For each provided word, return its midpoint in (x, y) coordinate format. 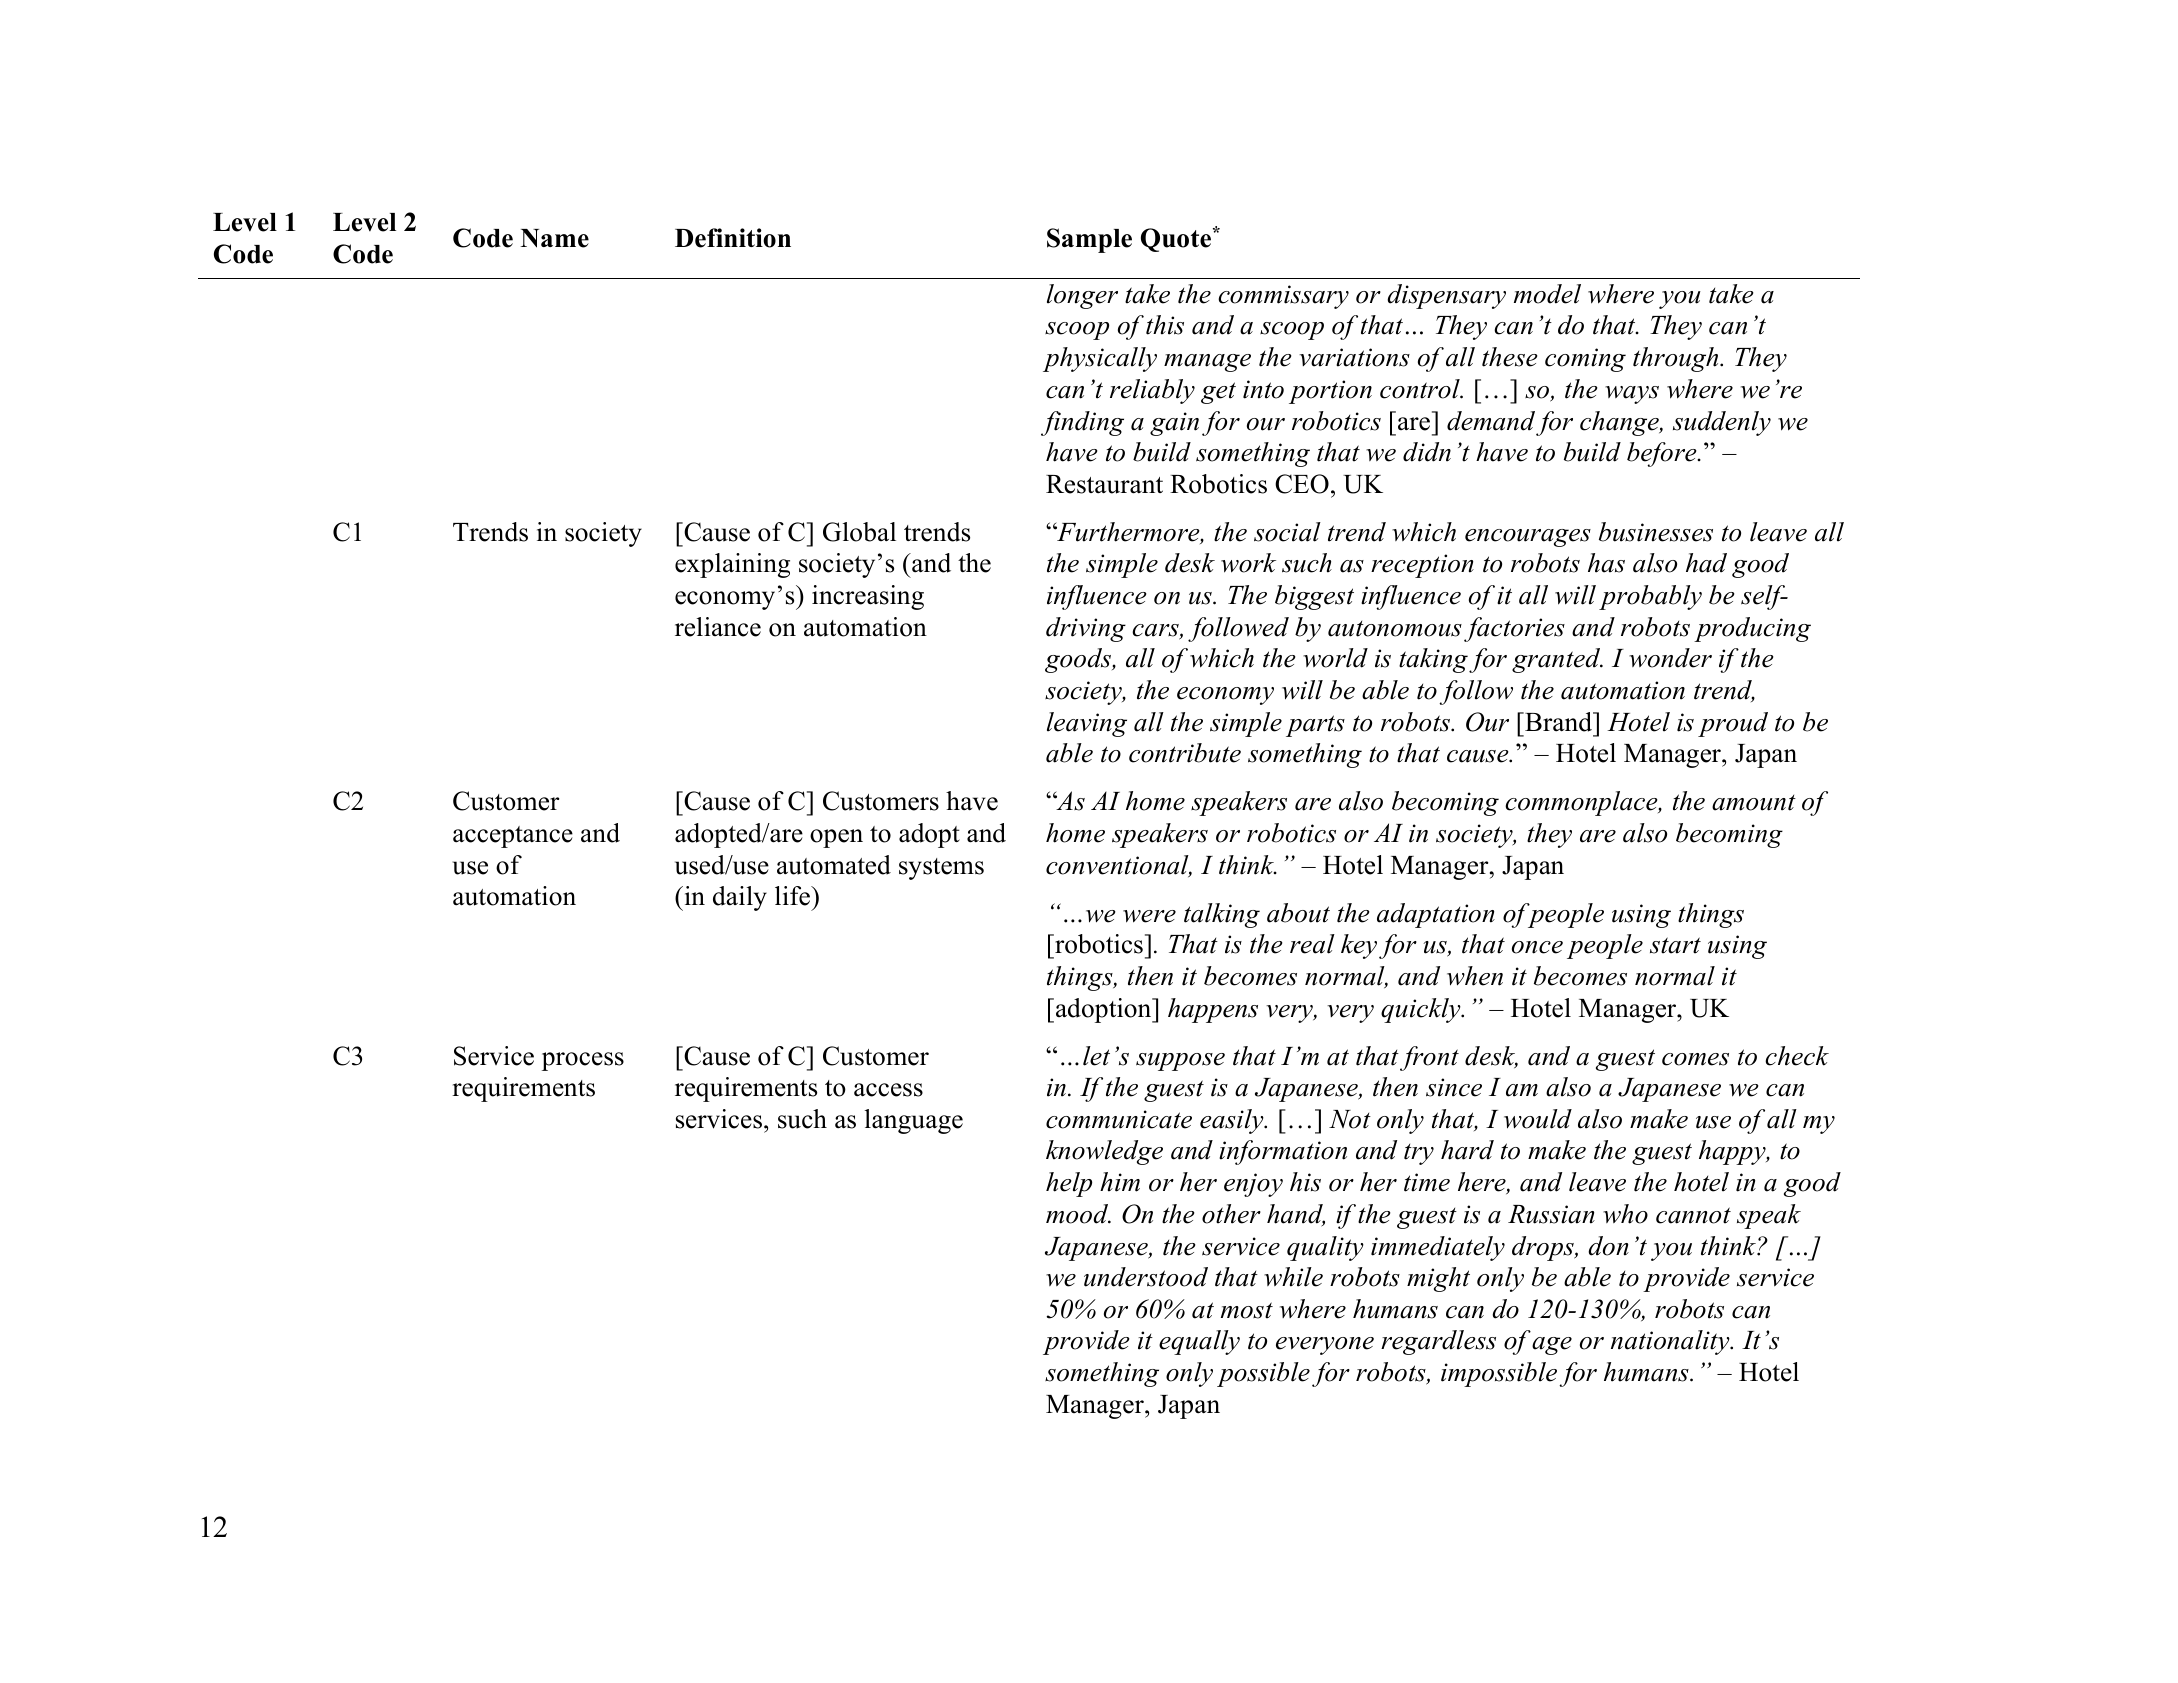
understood (1146, 1277)
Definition (733, 238)
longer (1082, 296)
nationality (1671, 1342)
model (1547, 294)
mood (1078, 1214)
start (1675, 945)
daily (740, 898)
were (1149, 916)
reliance (718, 627)
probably (1650, 597)
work (1248, 563)
